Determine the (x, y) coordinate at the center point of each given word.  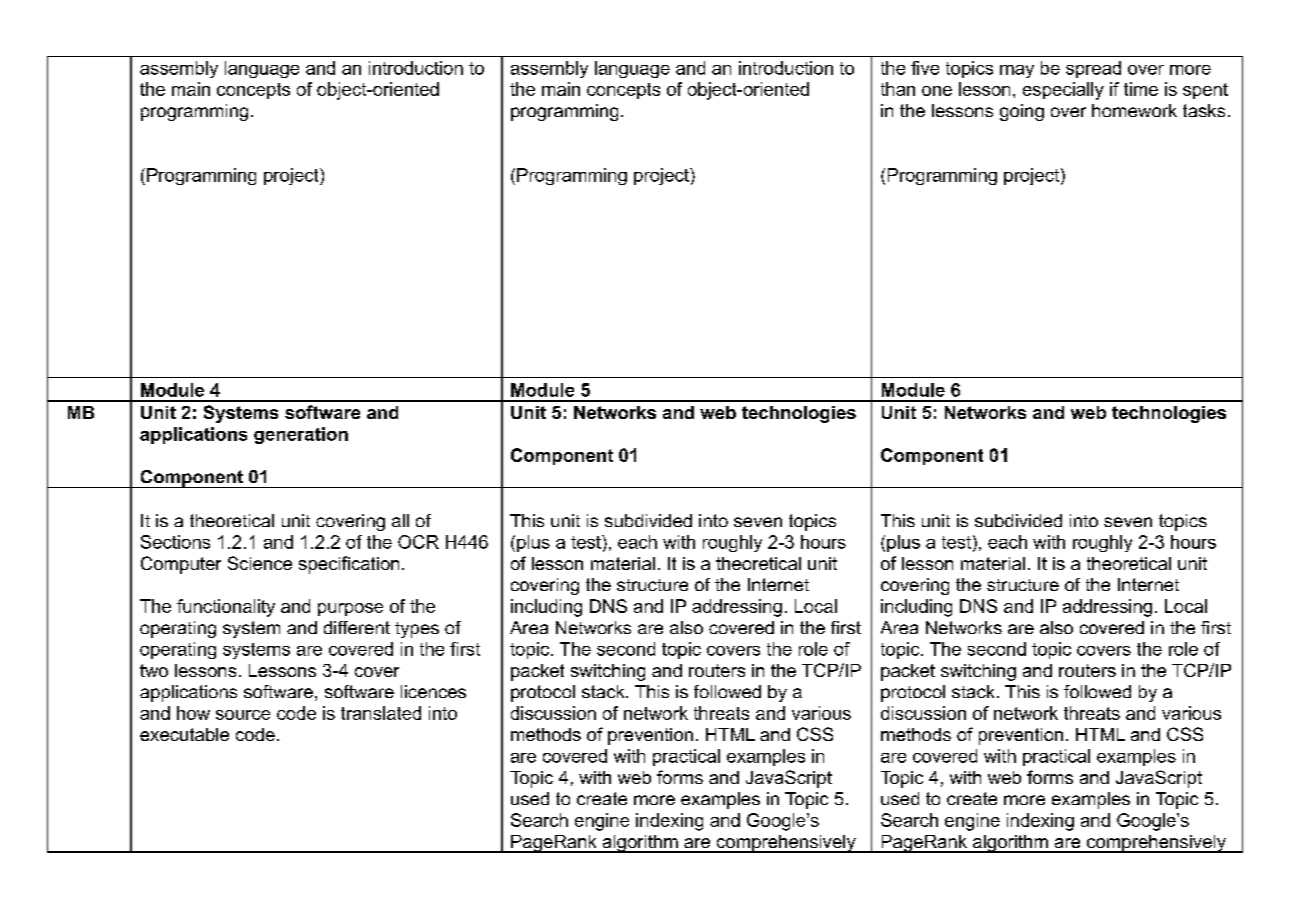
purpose (350, 609)
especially (1063, 91)
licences (433, 691)
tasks (1204, 110)
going (1022, 112)
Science (260, 563)
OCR (418, 542)
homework (1134, 110)
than (898, 89)
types (417, 630)
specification (349, 565)
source (243, 715)
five (925, 68)
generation (301, 435)
